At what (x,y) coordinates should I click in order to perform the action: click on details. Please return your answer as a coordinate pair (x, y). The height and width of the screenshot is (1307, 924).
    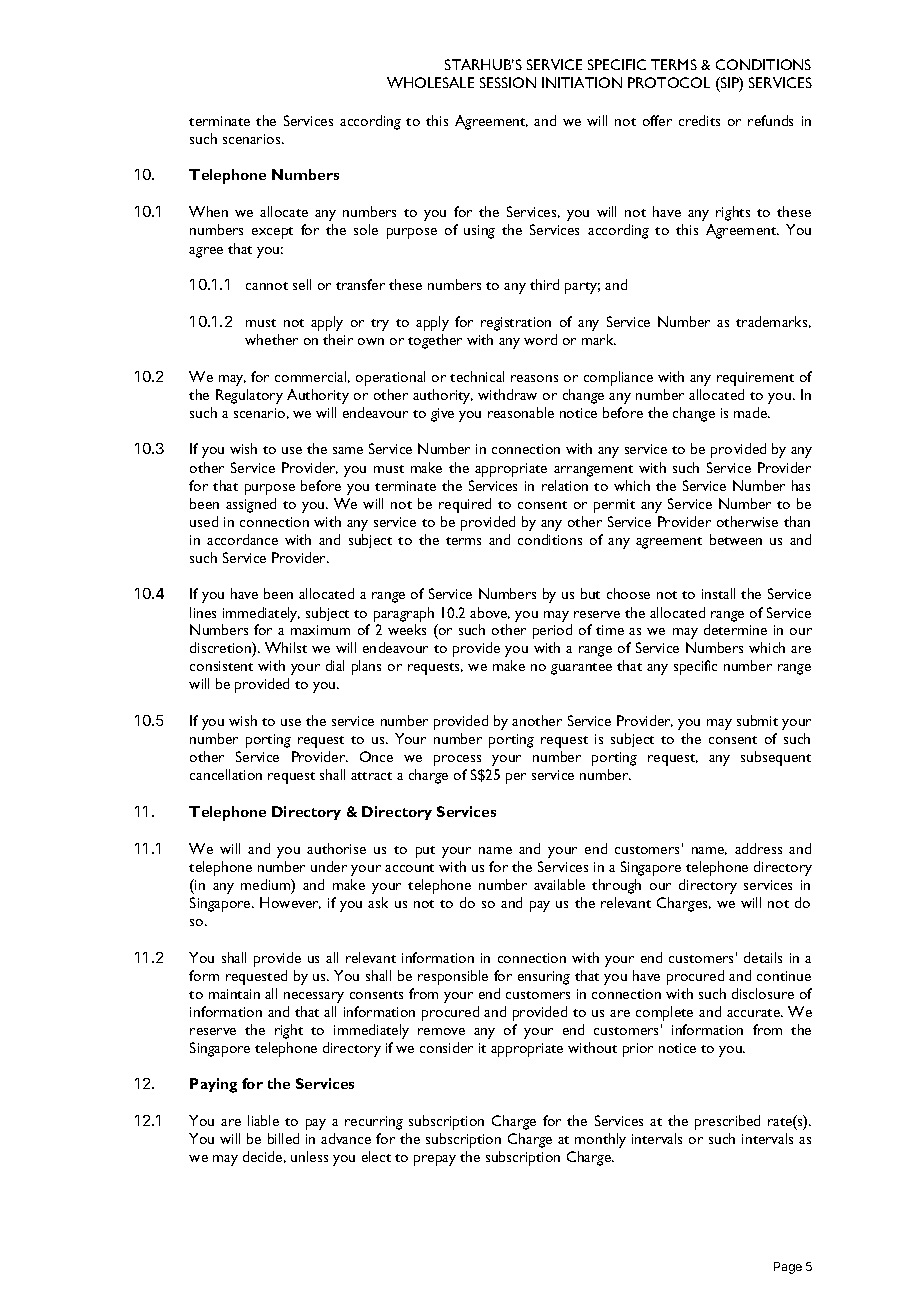
    Looking at the image, I should click on (763, 957).
